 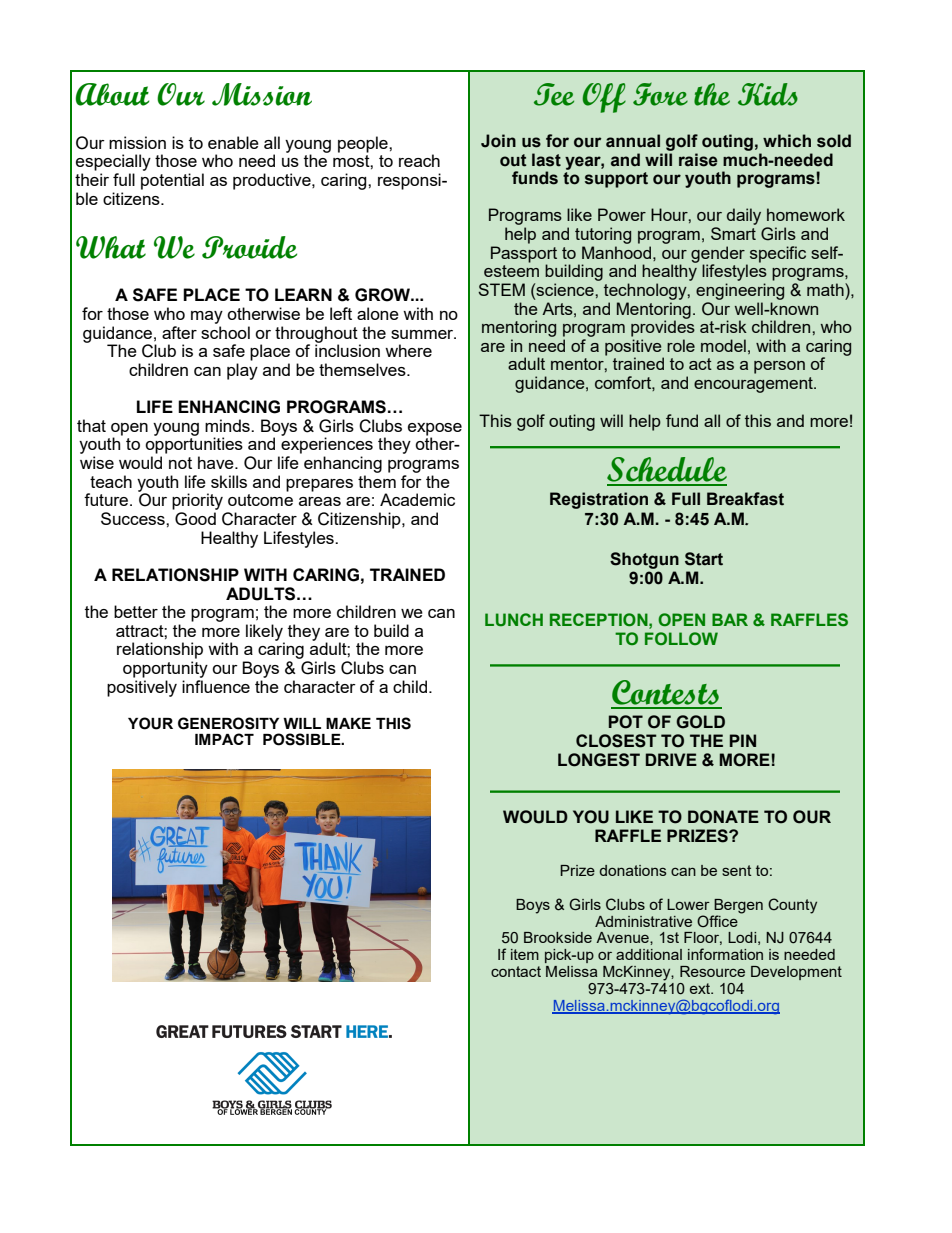 What do you see at coordinates (768, 94) in the screenshot?
I see `Kids` at bounding box center [768, 94].
